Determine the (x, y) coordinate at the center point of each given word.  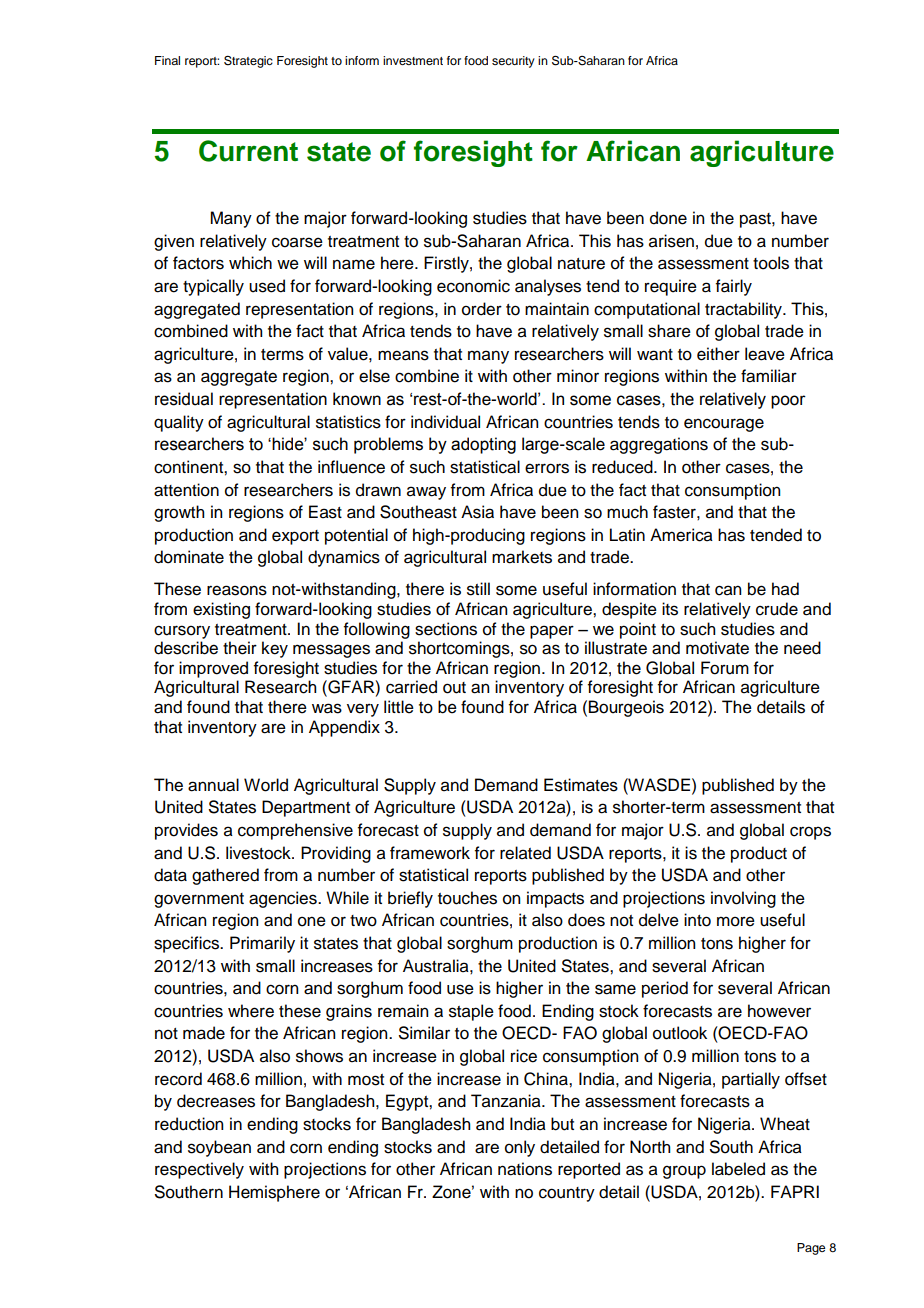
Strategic (248, 61)
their (240, 648)
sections (446, 629)
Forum (725, 668)
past (756, 220)
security (513, 62)
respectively (199, 1170)
